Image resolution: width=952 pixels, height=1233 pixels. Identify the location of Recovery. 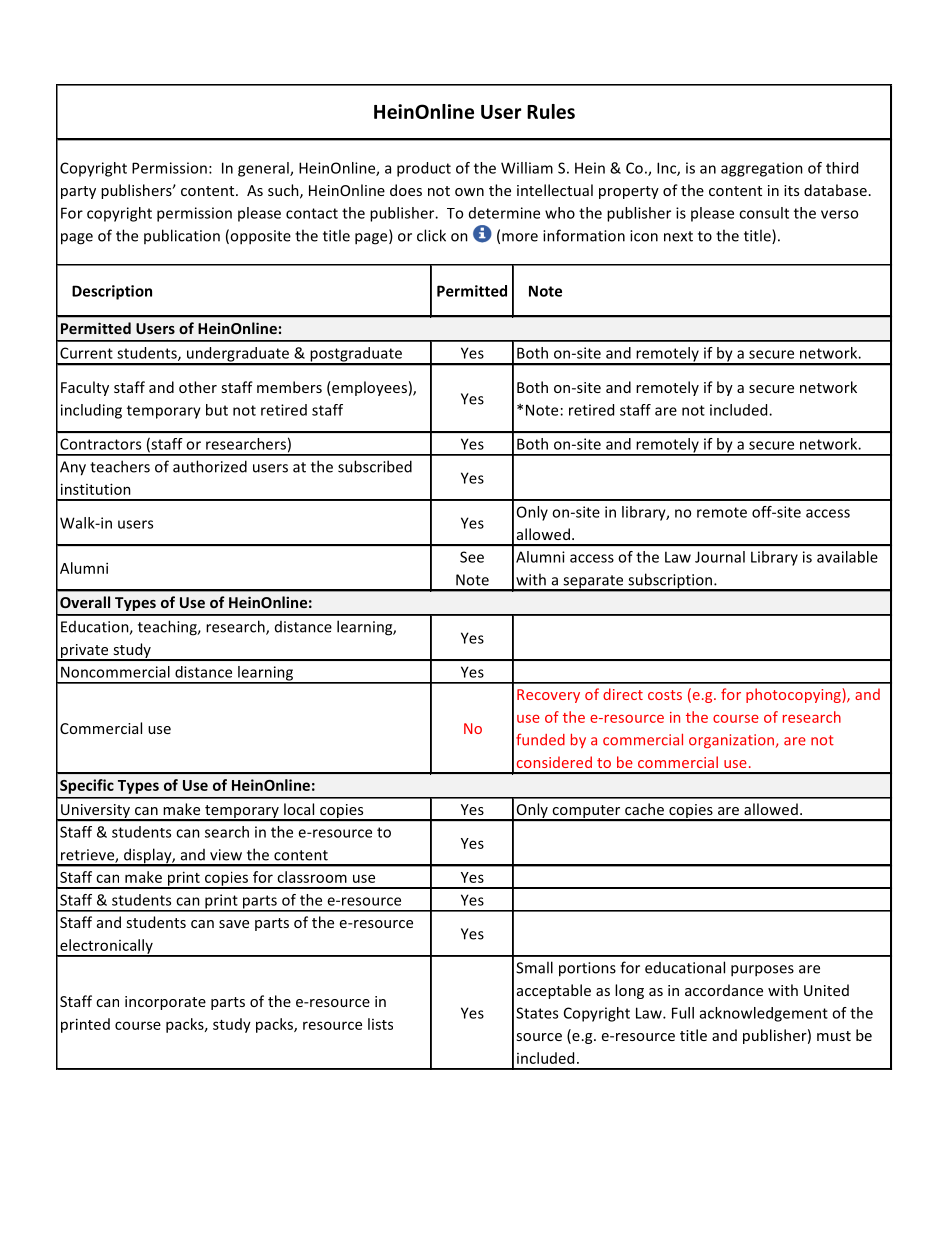
(548, 696).
